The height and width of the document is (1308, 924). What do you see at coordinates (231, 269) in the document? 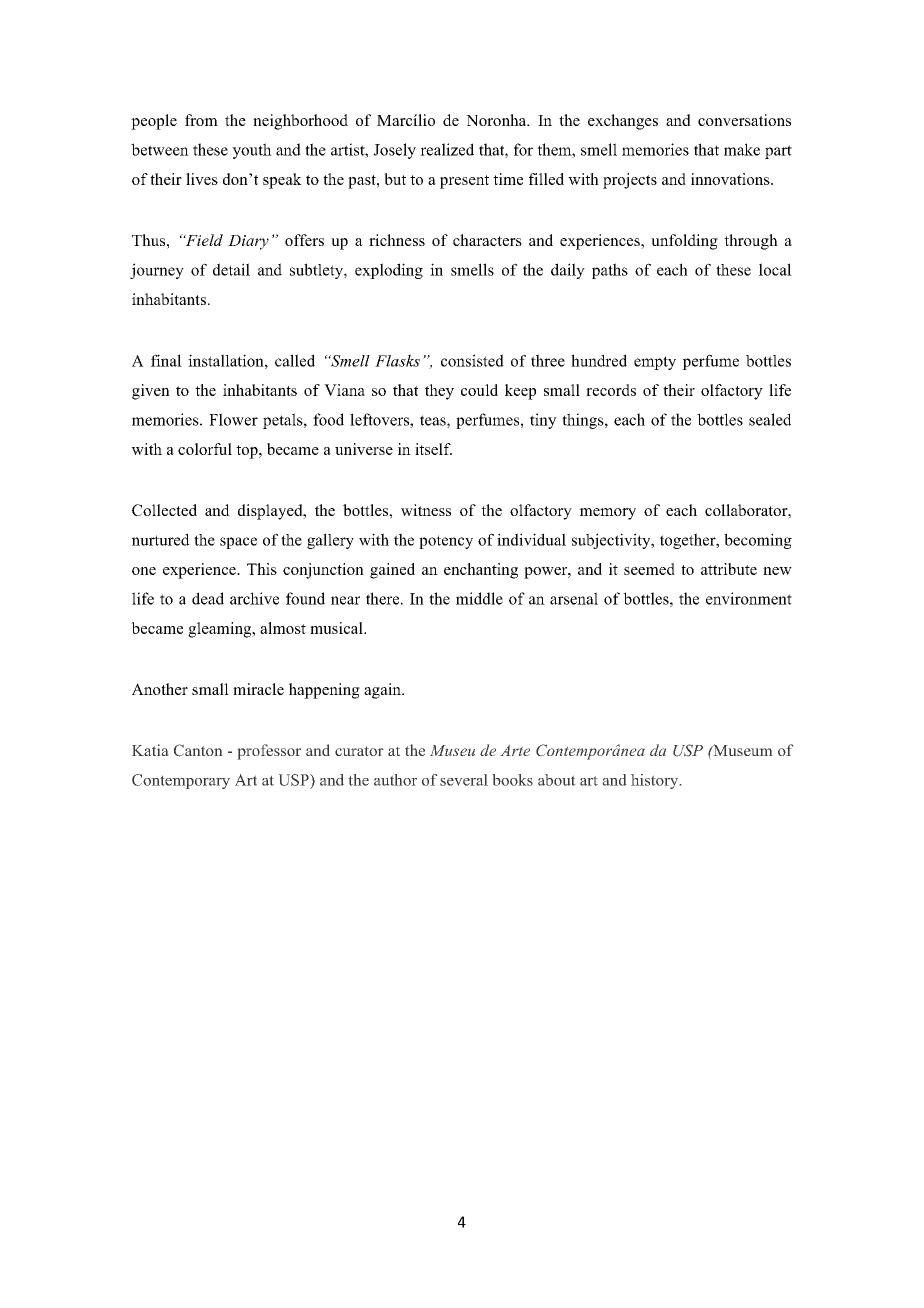
I see `detail` at bounding box center [231, 269].
